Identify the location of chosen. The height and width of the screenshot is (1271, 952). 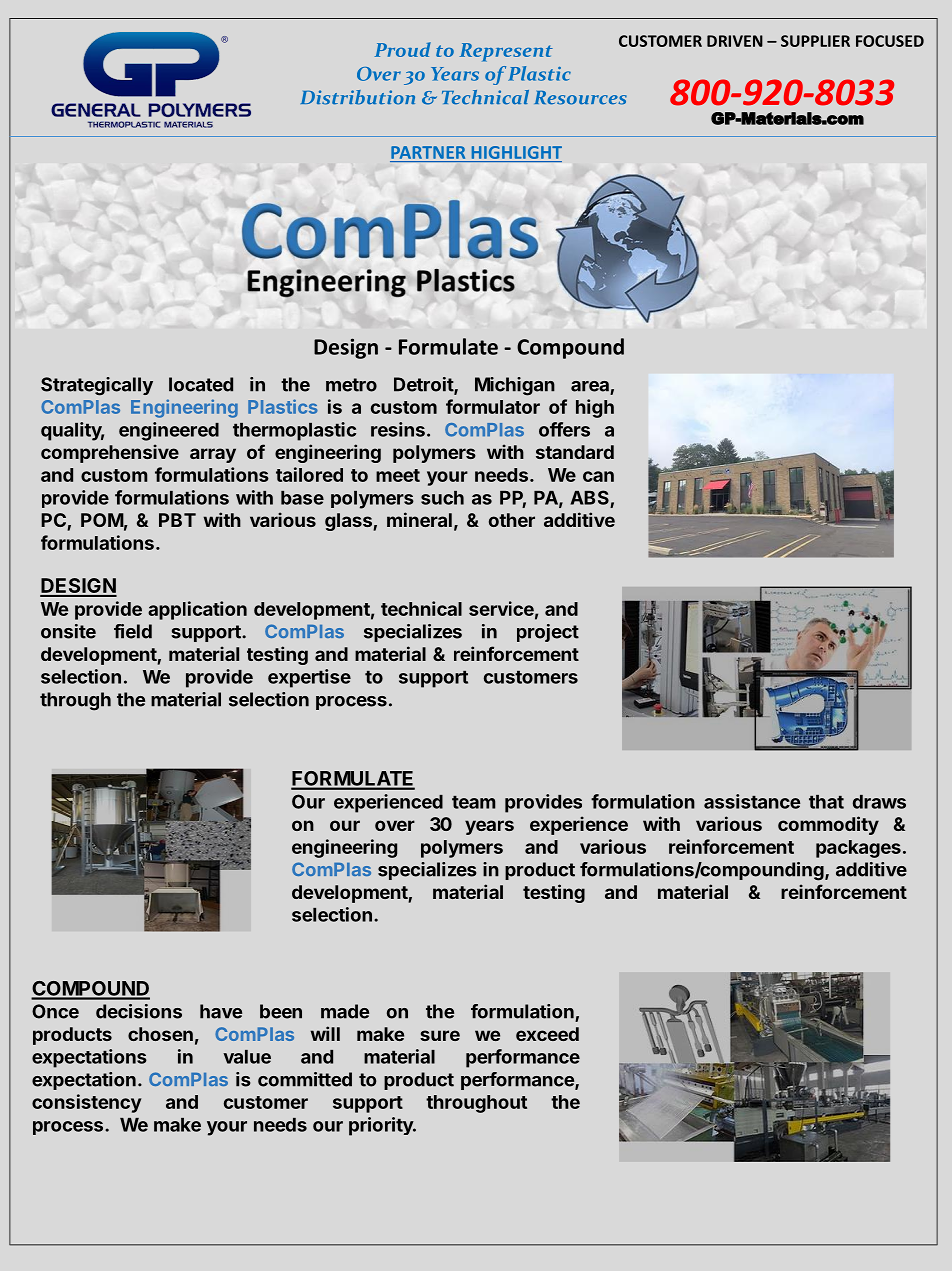
(160, 1034).
